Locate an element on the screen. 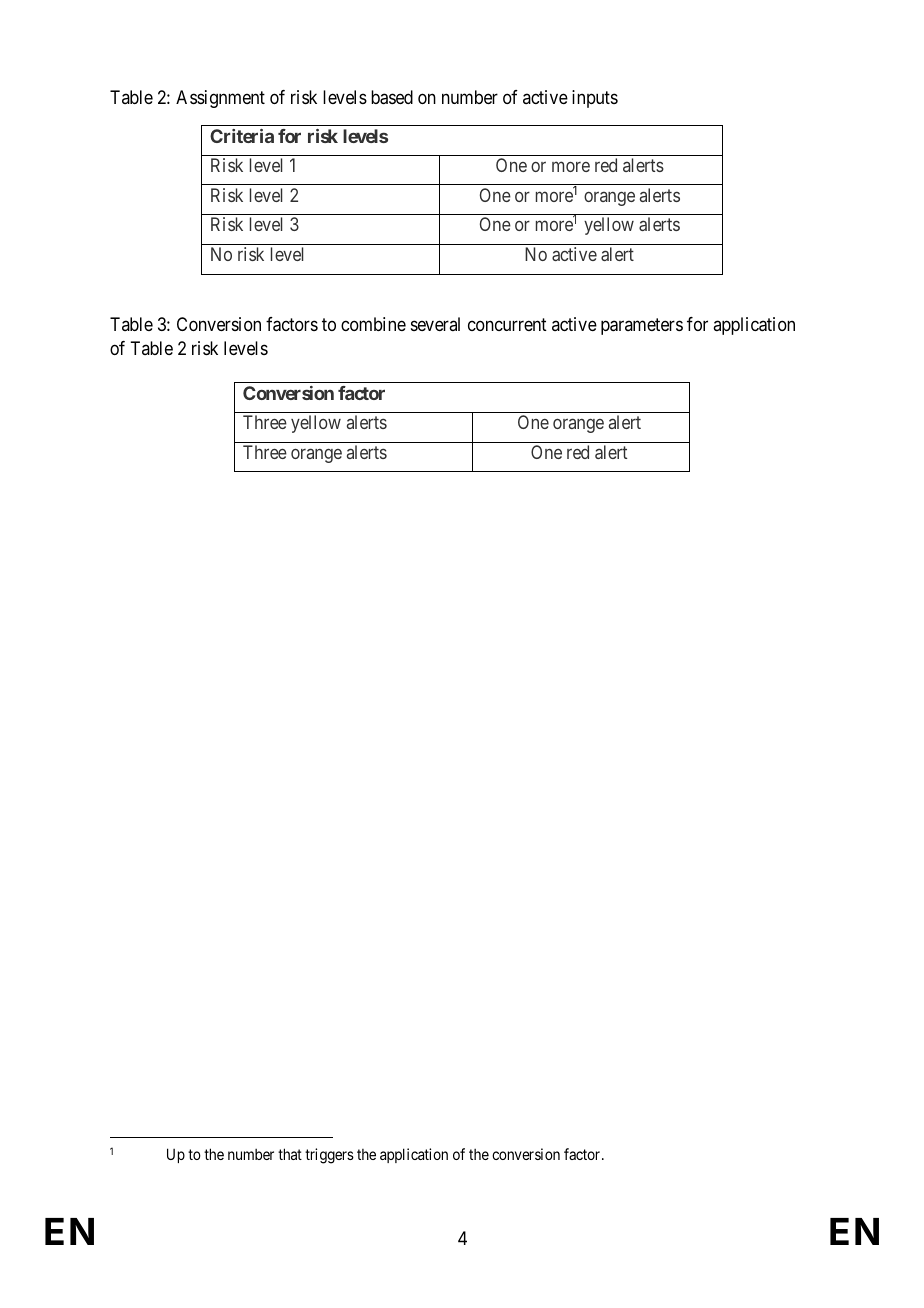 The height and width of the screenshot is (1308, 924). concurrent is located at coordinates (507, 324).
